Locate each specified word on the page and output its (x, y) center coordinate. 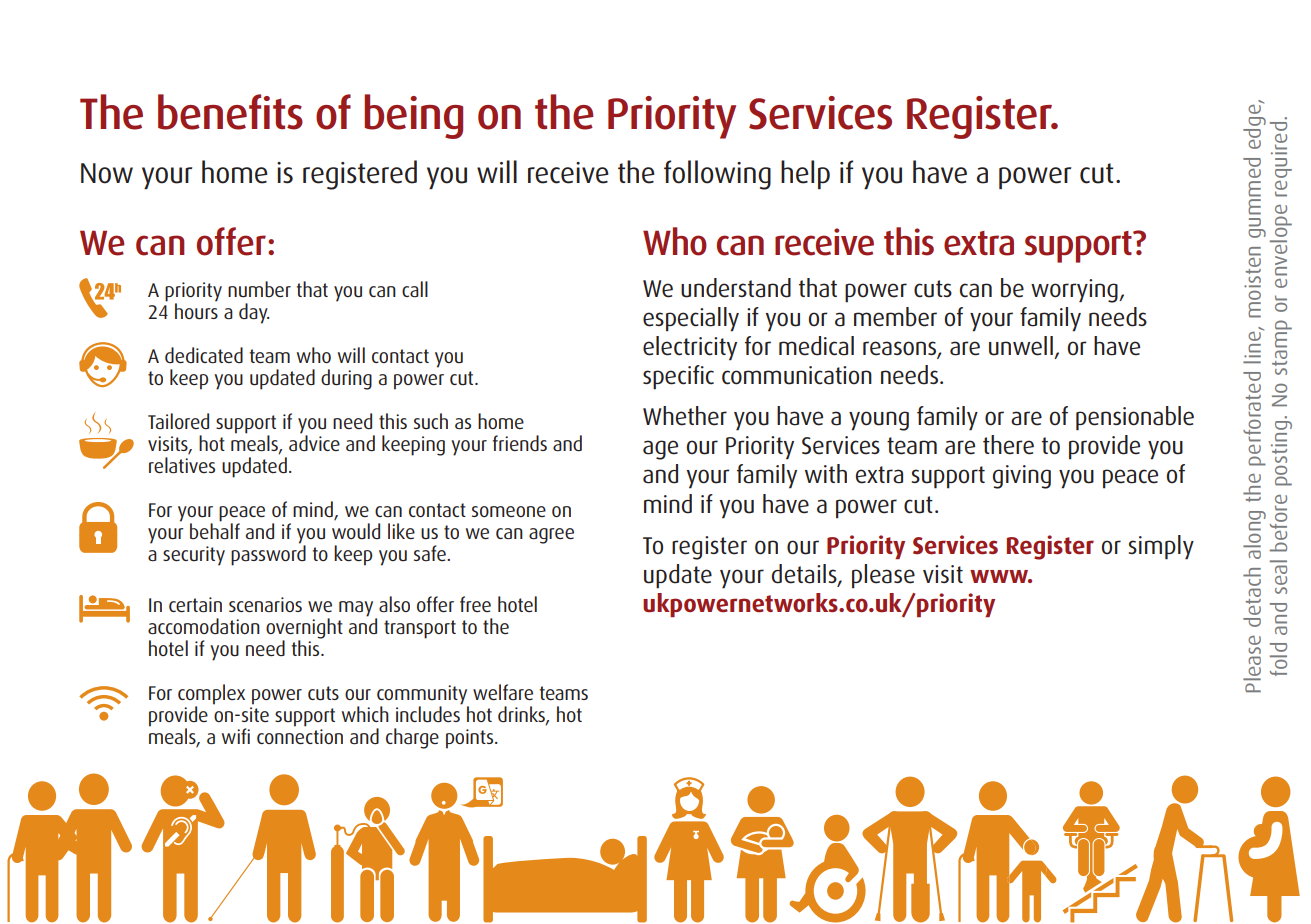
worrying (1075, 291)
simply (1161, 547)
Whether (685, 416)
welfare (503, 692)
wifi (236, 736)
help (805, 174)
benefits (230, 112)
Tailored (178, 421)
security (194, 556)
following (717, 175)
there (1008, 445)
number (259, 289)
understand (736, 288)
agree (551, 536)
